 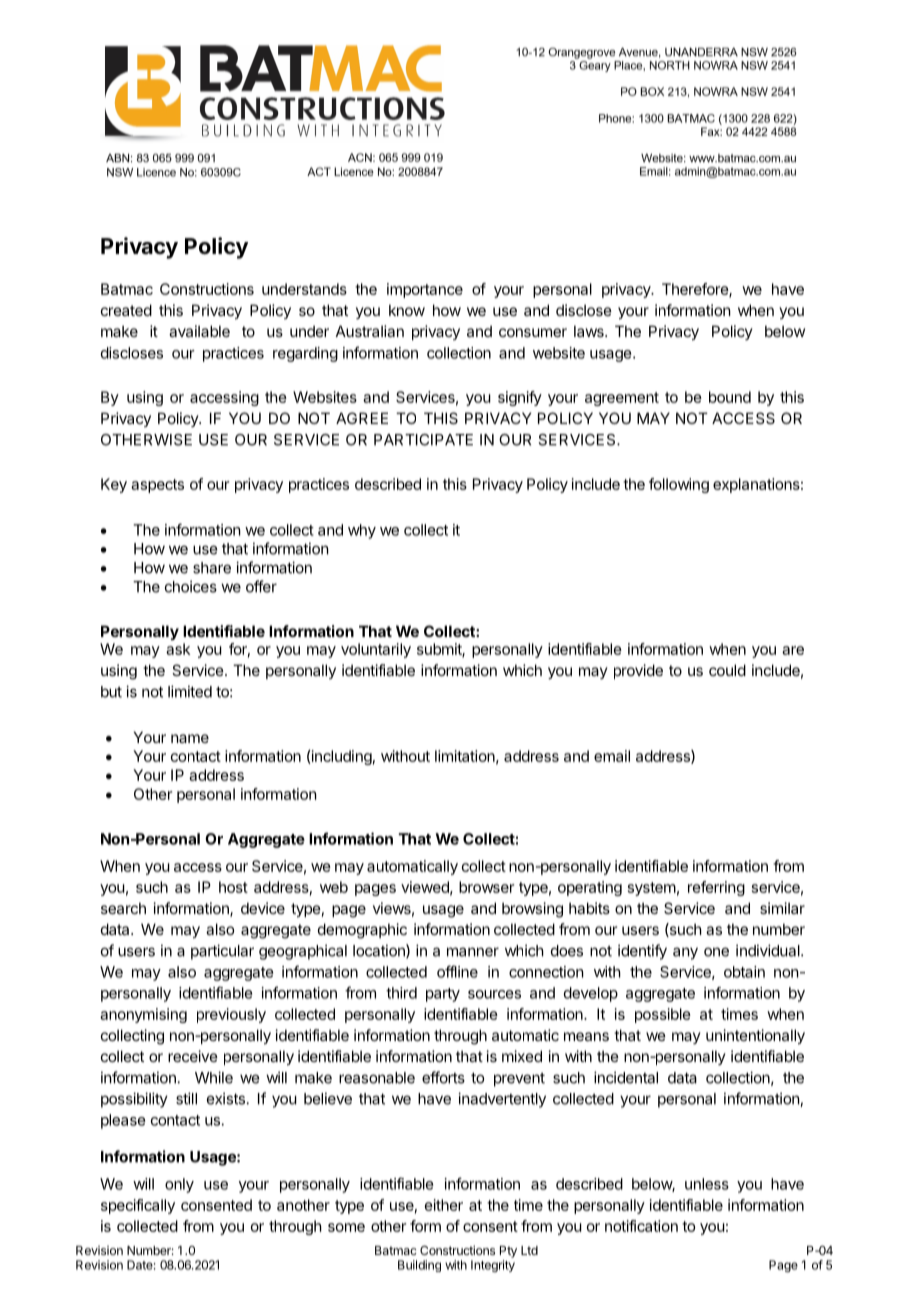 What do you see at coordinates (612, 756) in the screenshot?
I see `email` at bounding box center [612, 756].
